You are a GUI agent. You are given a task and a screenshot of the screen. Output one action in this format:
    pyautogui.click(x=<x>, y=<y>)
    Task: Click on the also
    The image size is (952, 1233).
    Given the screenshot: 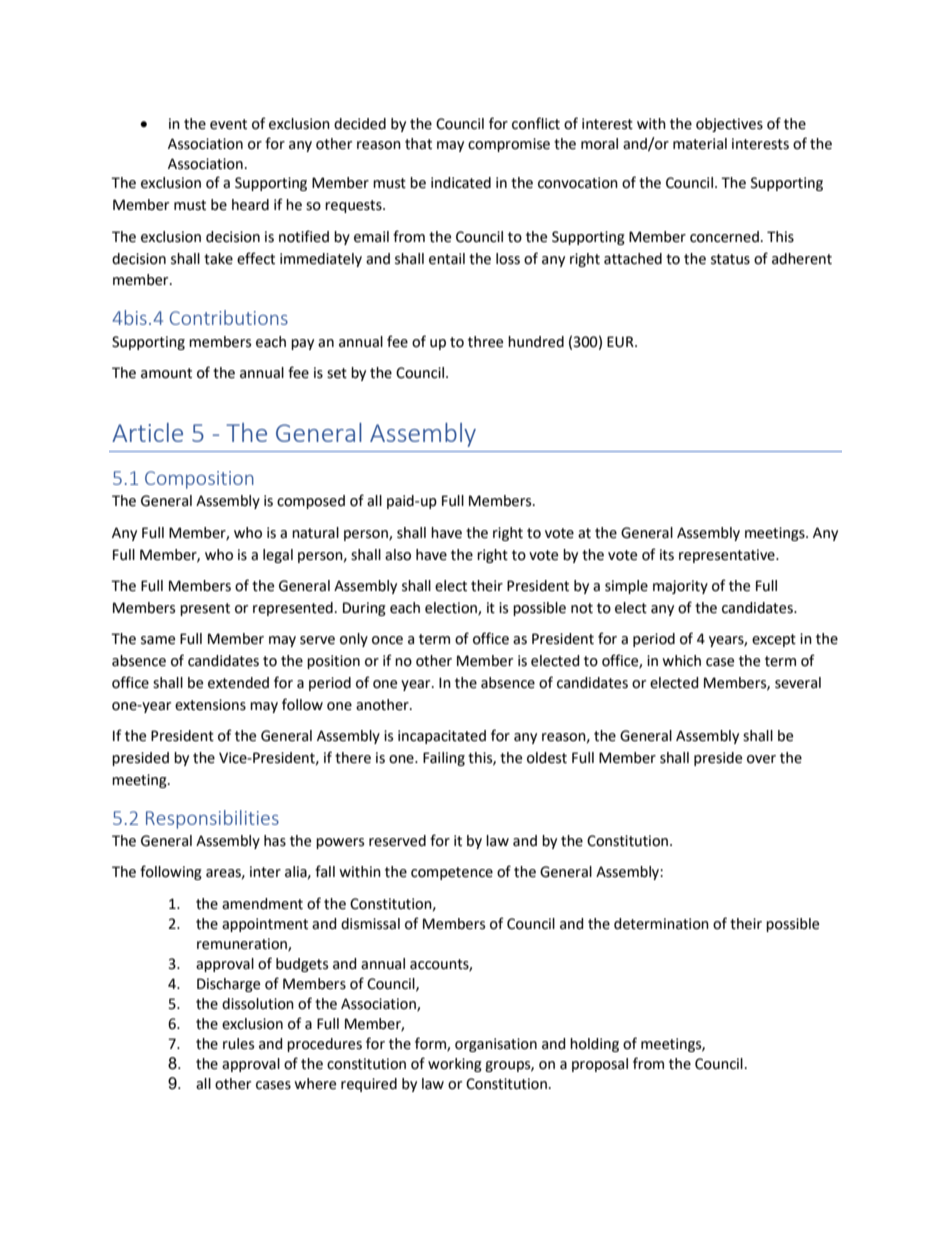 What is the action you would take?
    pyautogui.click(x=398, y=555)
